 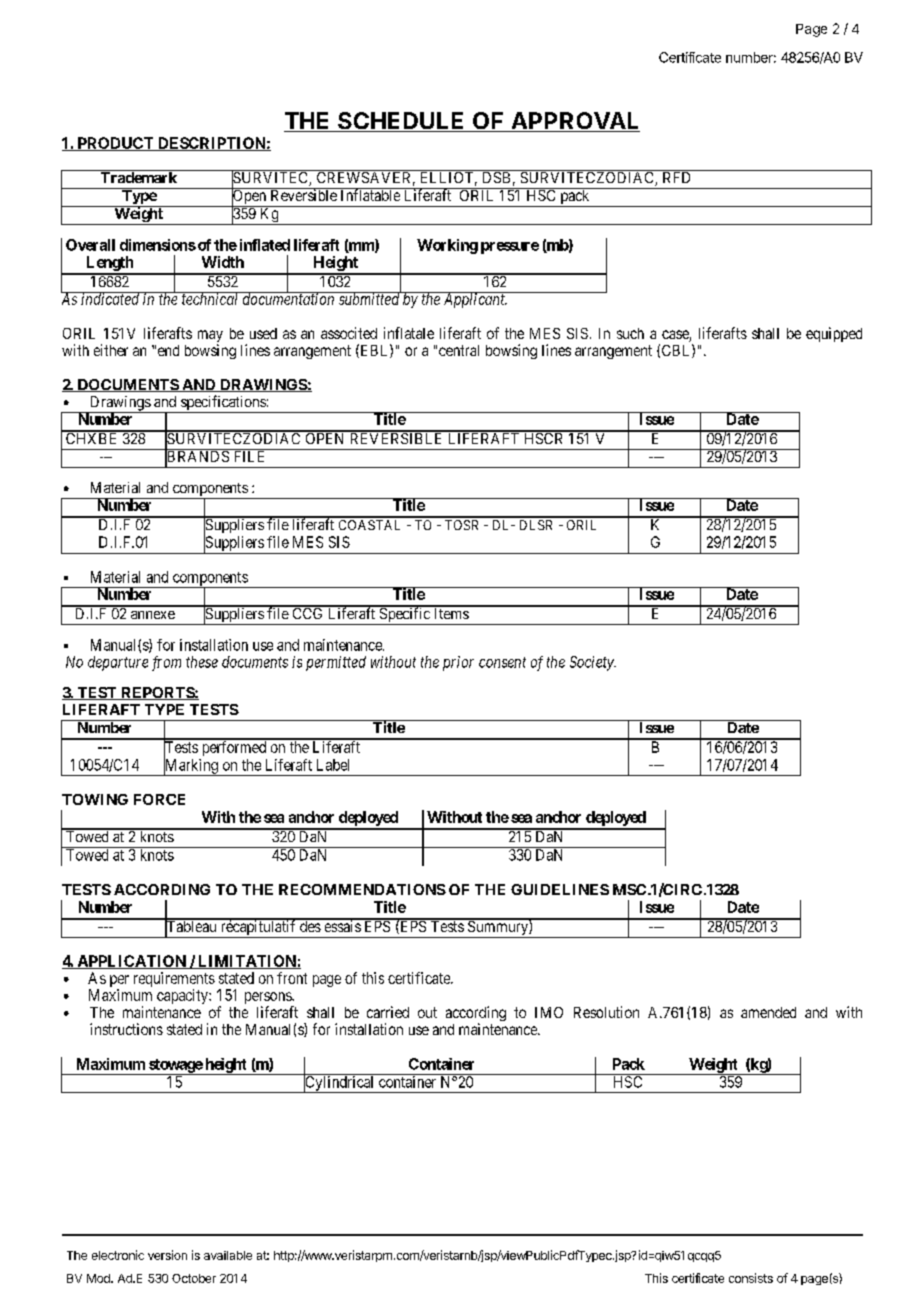 I want to click on Trademark, so click(x=138, y=176).
